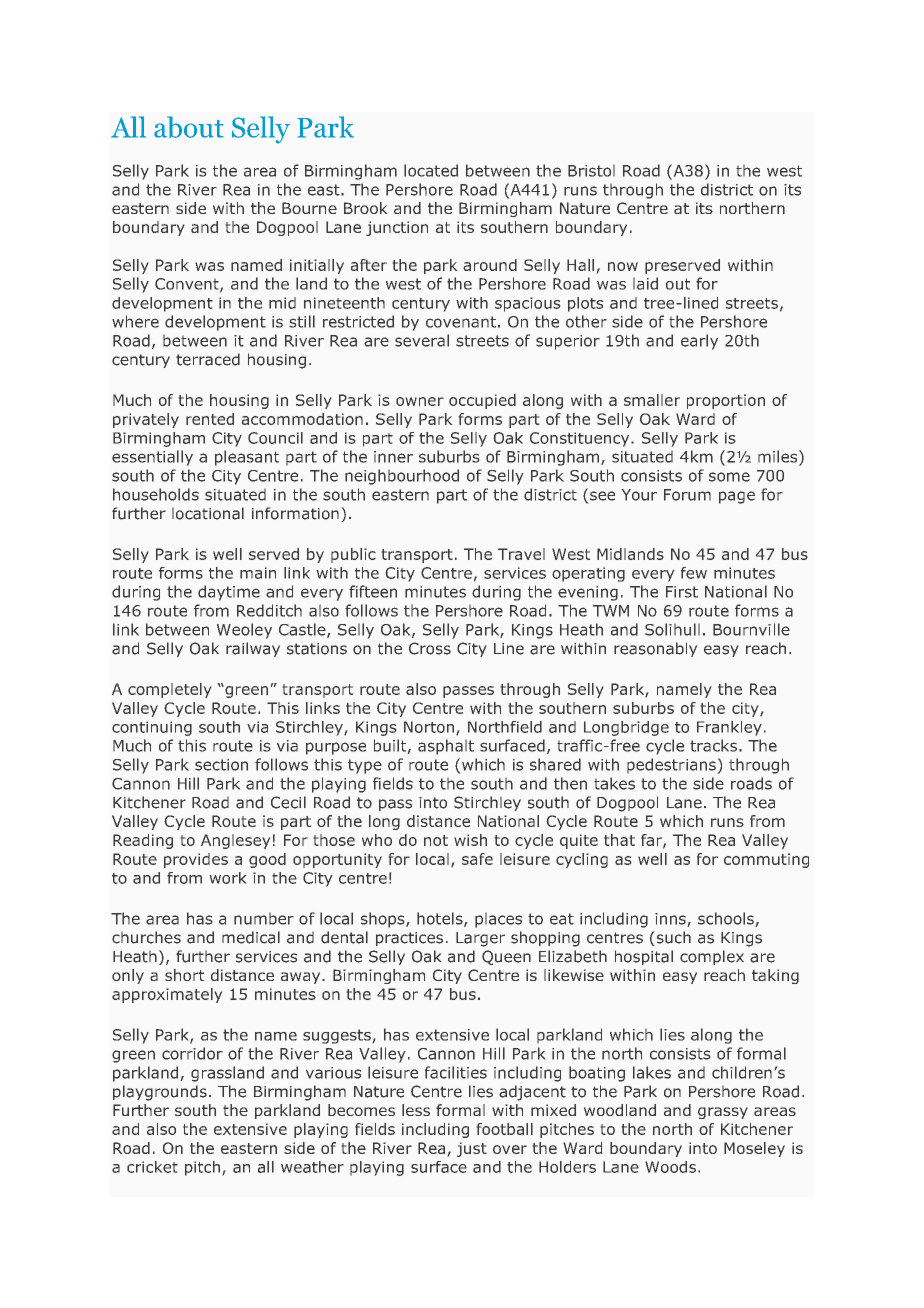 This screenshot has height=1308, width=924. Describe the element at coordinates (477, 859) in the screenshot. I see `safe` at that location.
